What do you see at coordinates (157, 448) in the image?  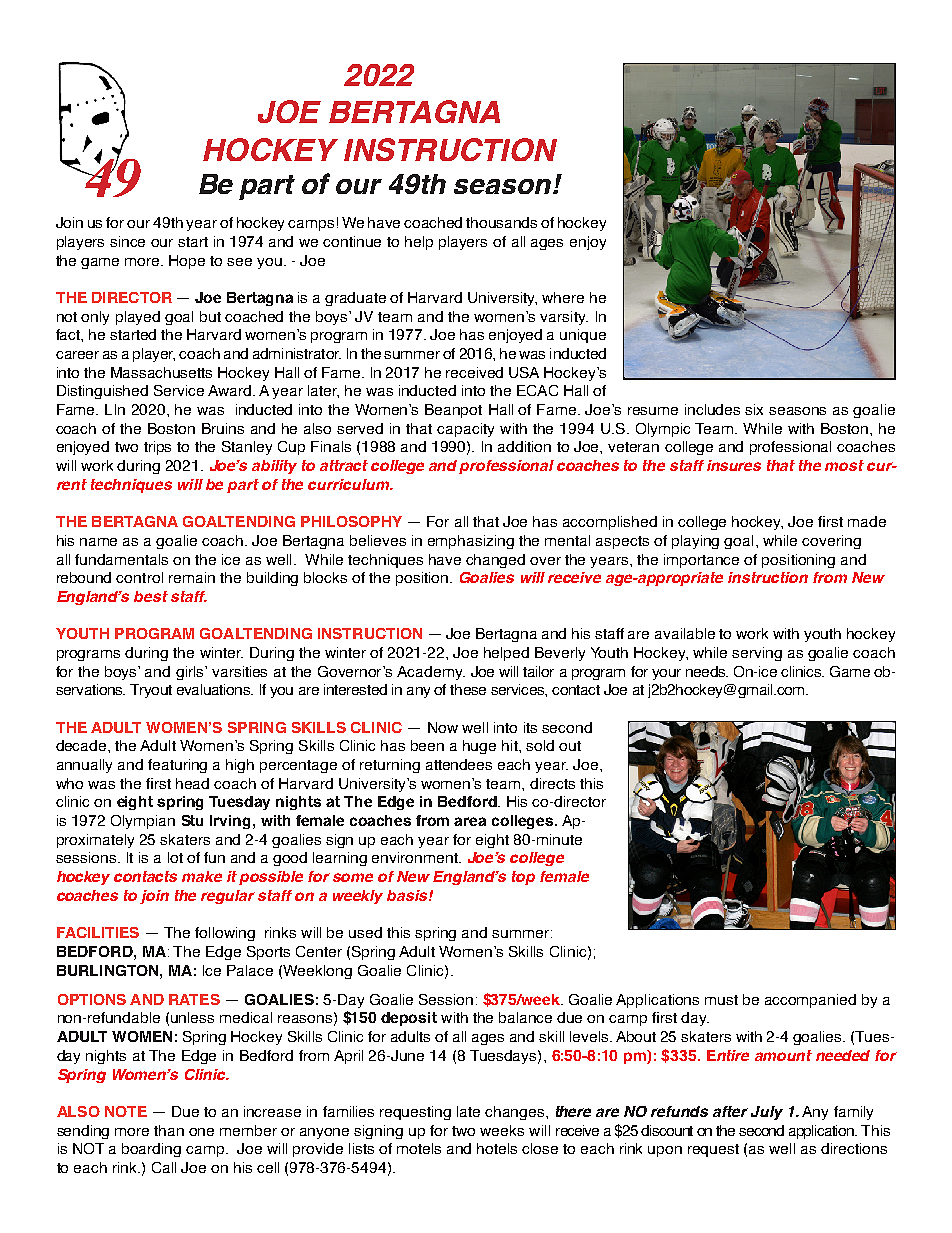 I see `trips` at bounding box center [157, 448].
